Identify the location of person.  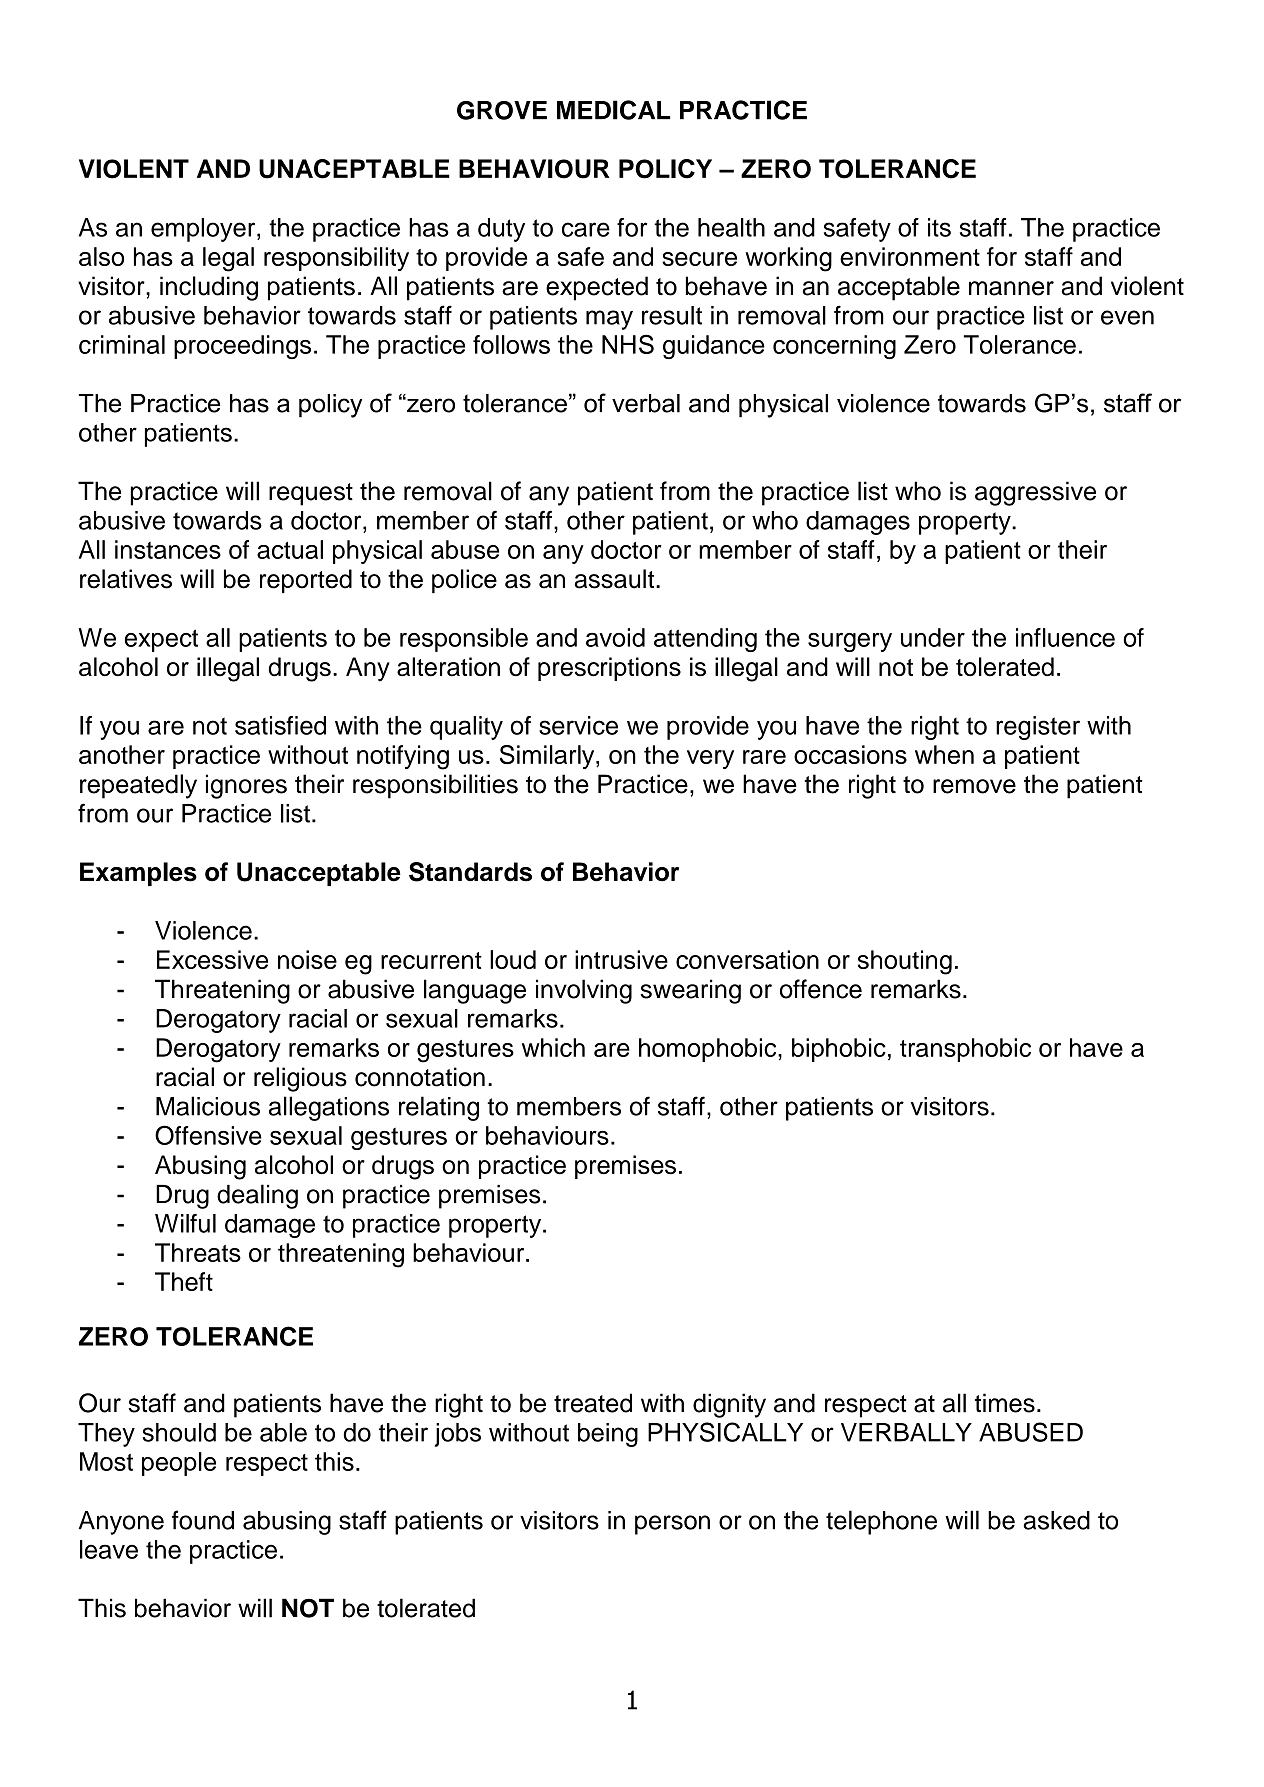
(672, 1525).
